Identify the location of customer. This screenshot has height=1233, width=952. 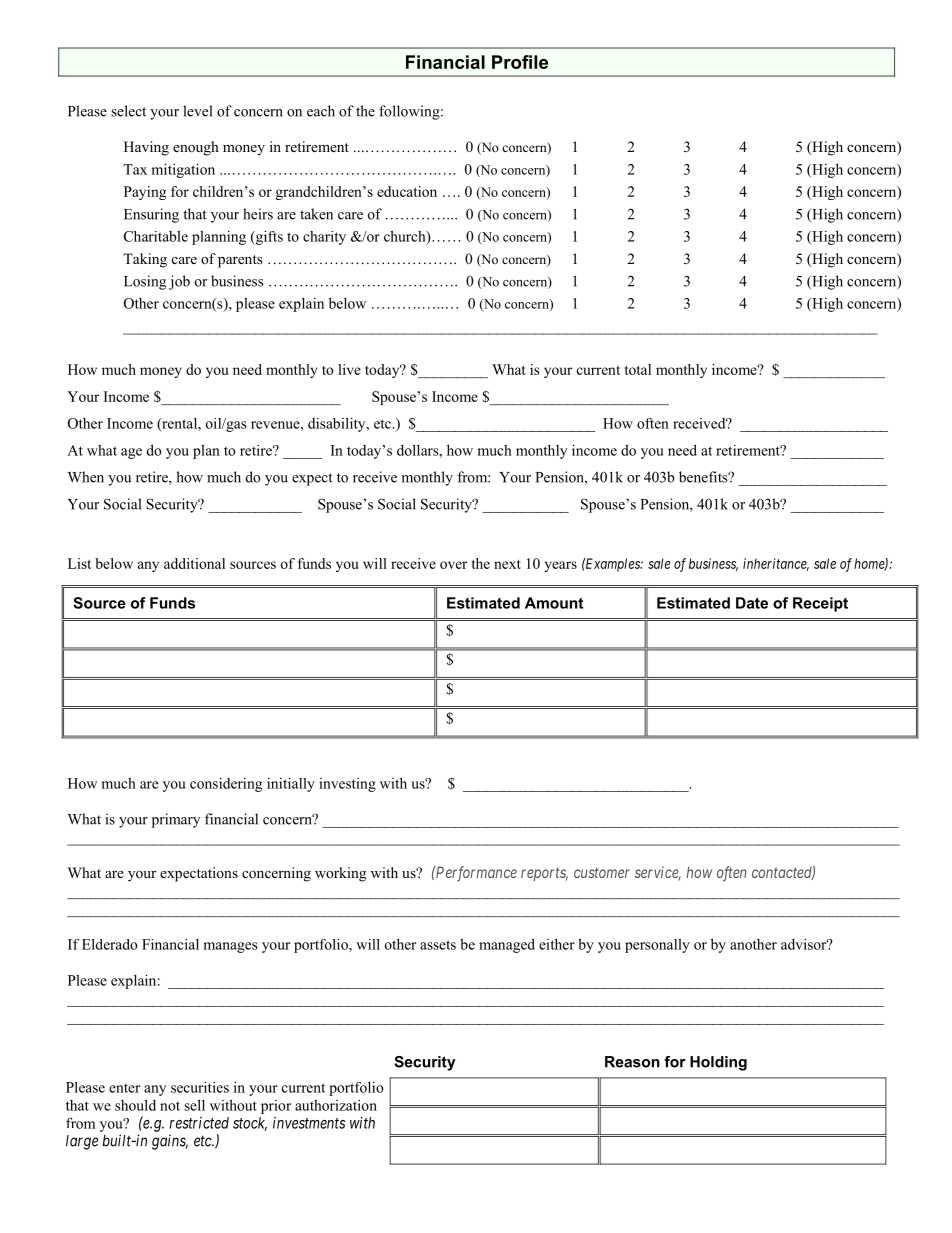
(602, 872).
